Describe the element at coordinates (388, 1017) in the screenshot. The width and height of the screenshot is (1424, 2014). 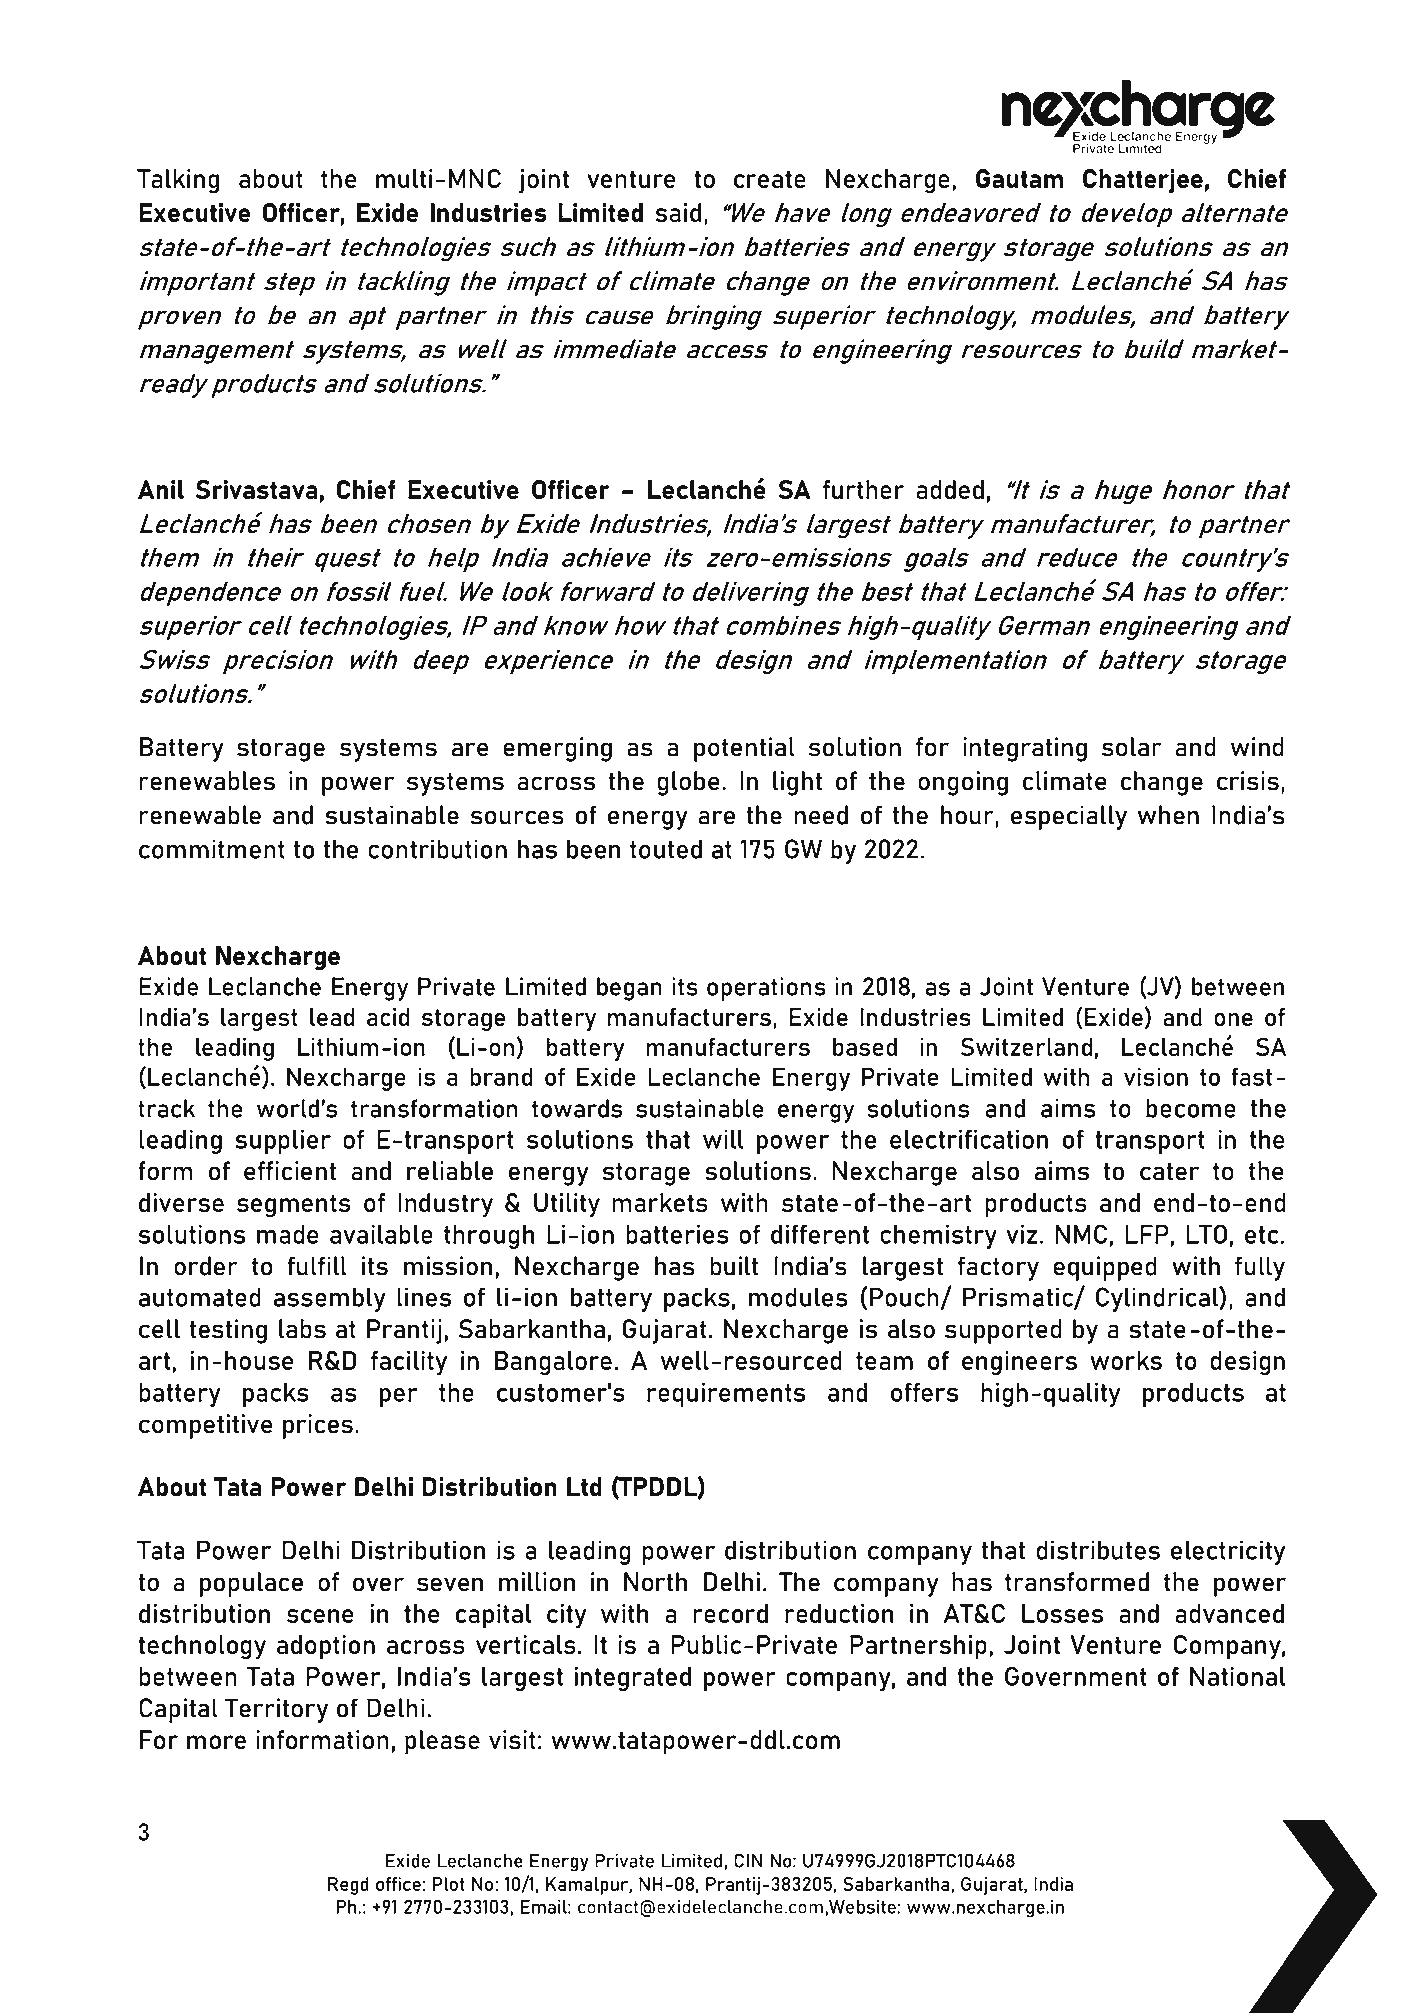
I see `acid` at that location.
